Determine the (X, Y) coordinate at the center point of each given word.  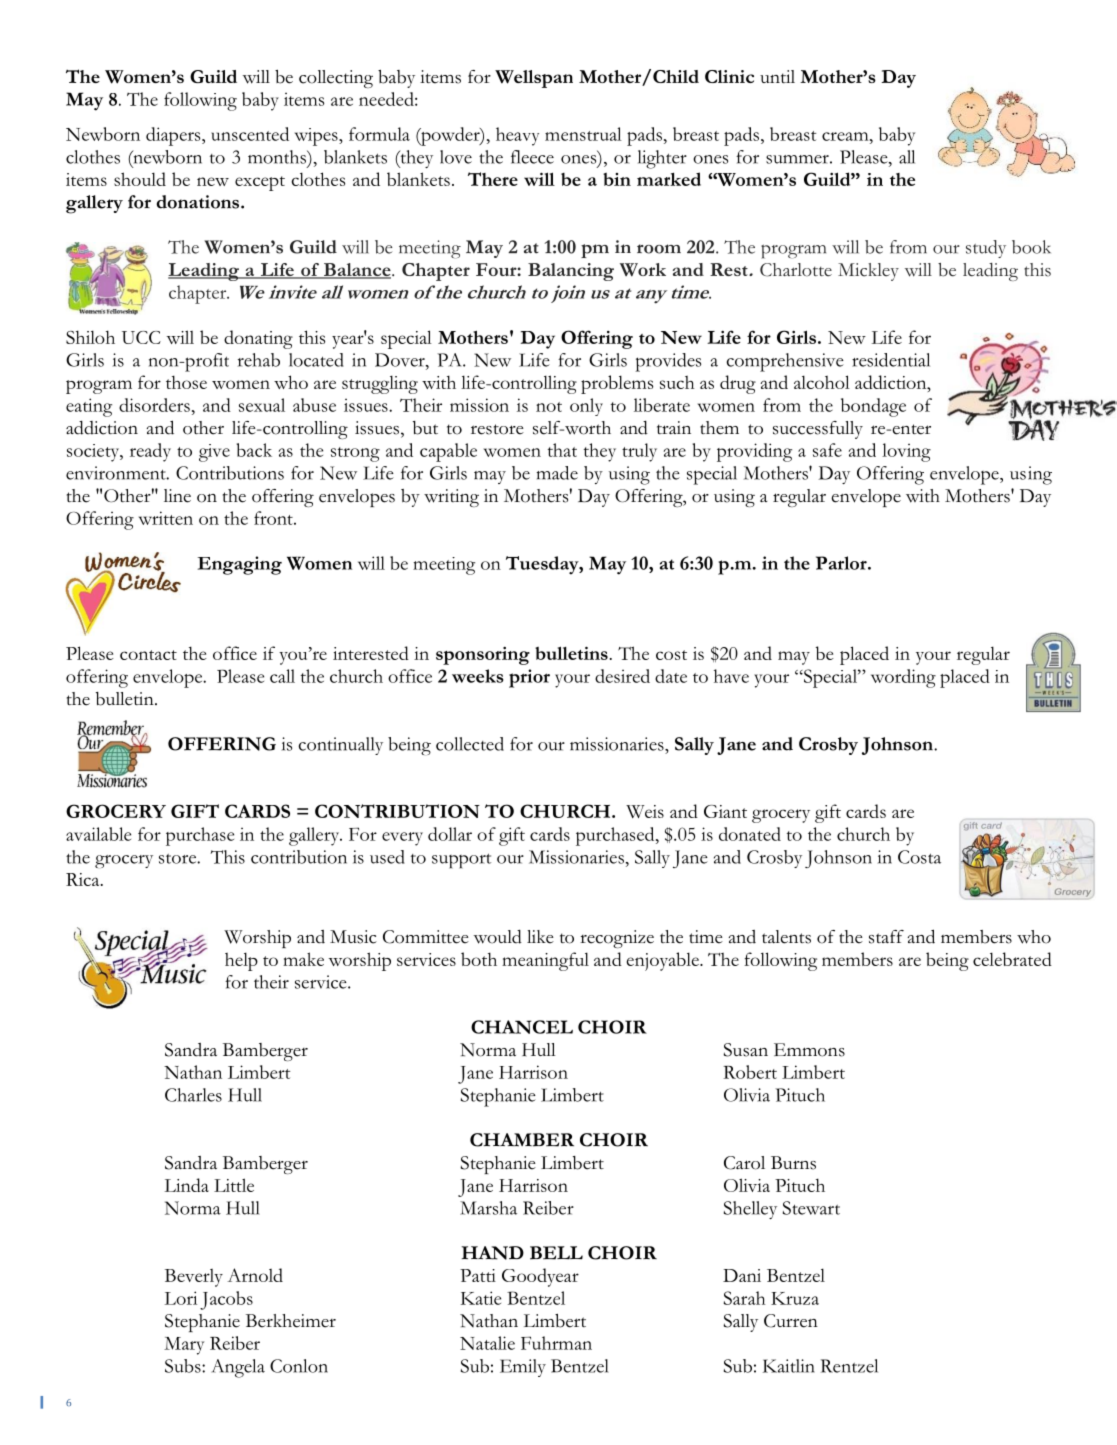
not (549, 407)
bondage (873, 407)
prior (529, 678)
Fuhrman (556, 1343)
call (282, 676)
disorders (154, 405)
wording (903, 678)
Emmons (809, 1050)
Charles (193, 1095)
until (777, 76)
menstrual (583, 134)
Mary (184, 1346)
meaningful (545, 961)
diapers (174, 136)
